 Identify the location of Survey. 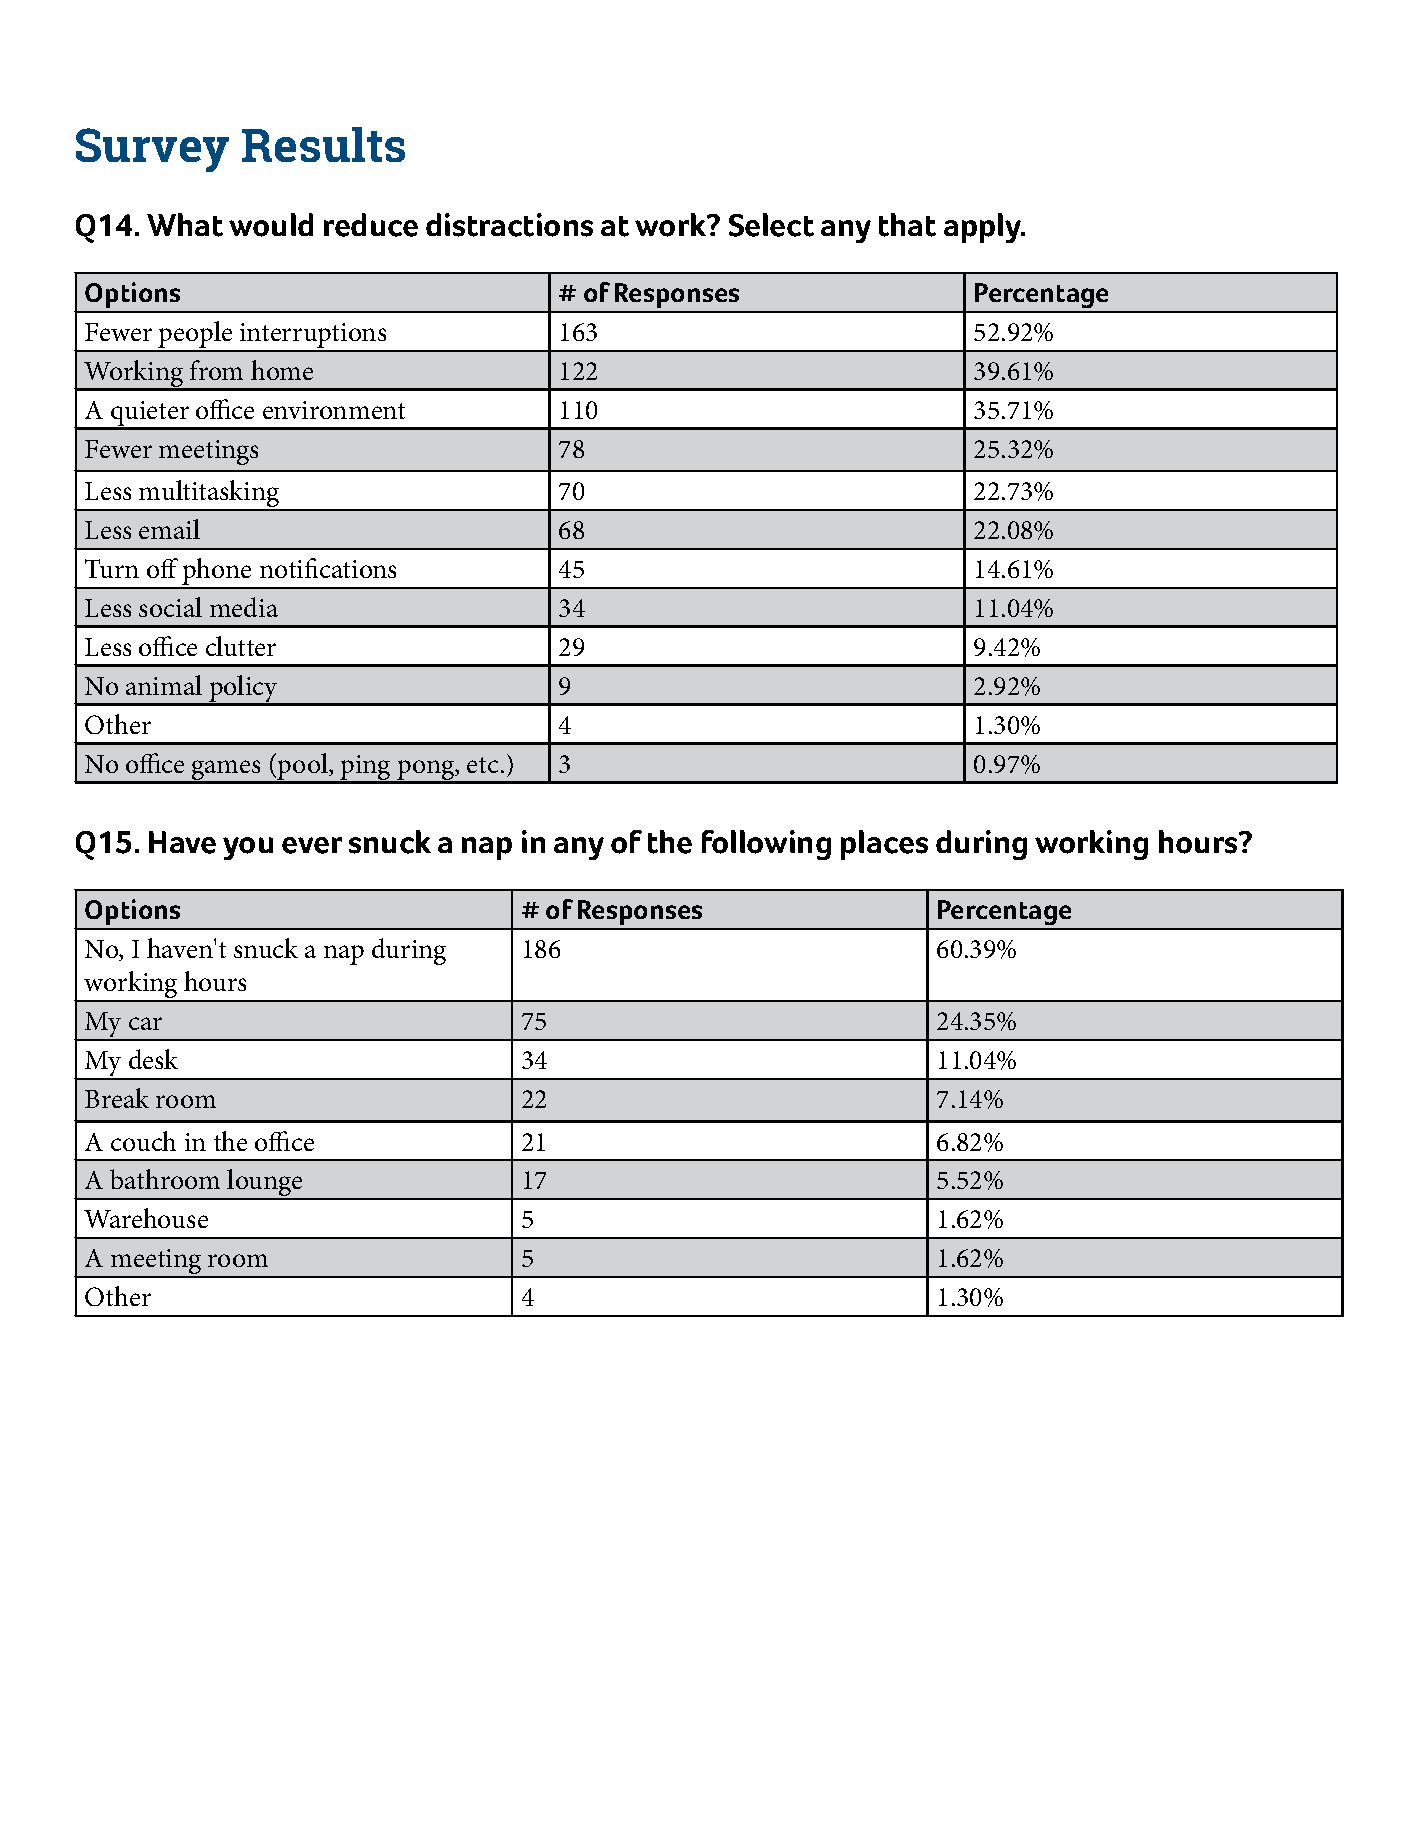
(152, 150).
